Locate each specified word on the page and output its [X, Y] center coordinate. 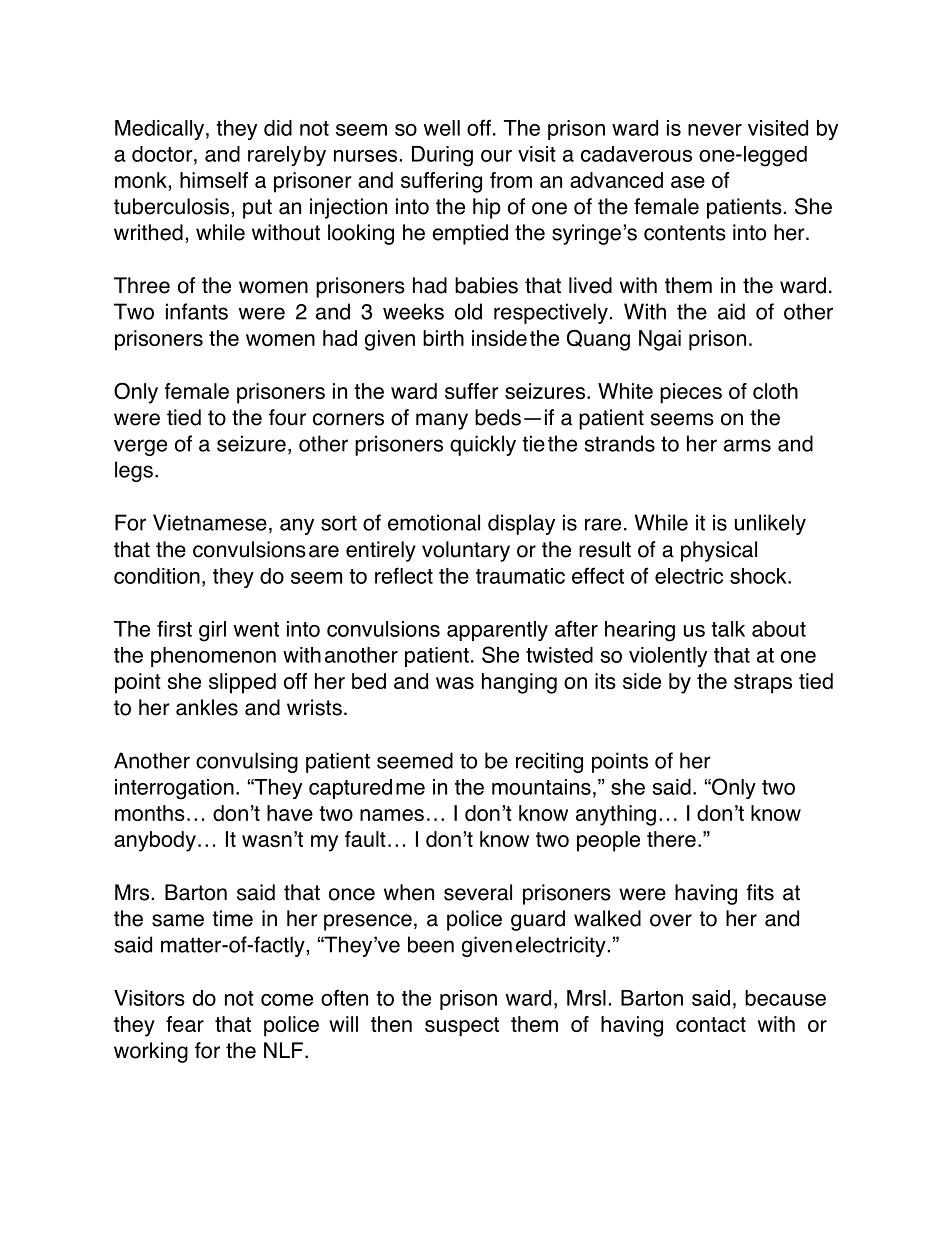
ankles [207, 707]
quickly [483, 445]
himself [214, 180]
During [442, 156]
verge [140, 447]
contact [711, 1024]
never [715, 130]
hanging [519, 683]
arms [747, 445]
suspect [462, 1027]
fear [185, 1024]
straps [763, 684]
